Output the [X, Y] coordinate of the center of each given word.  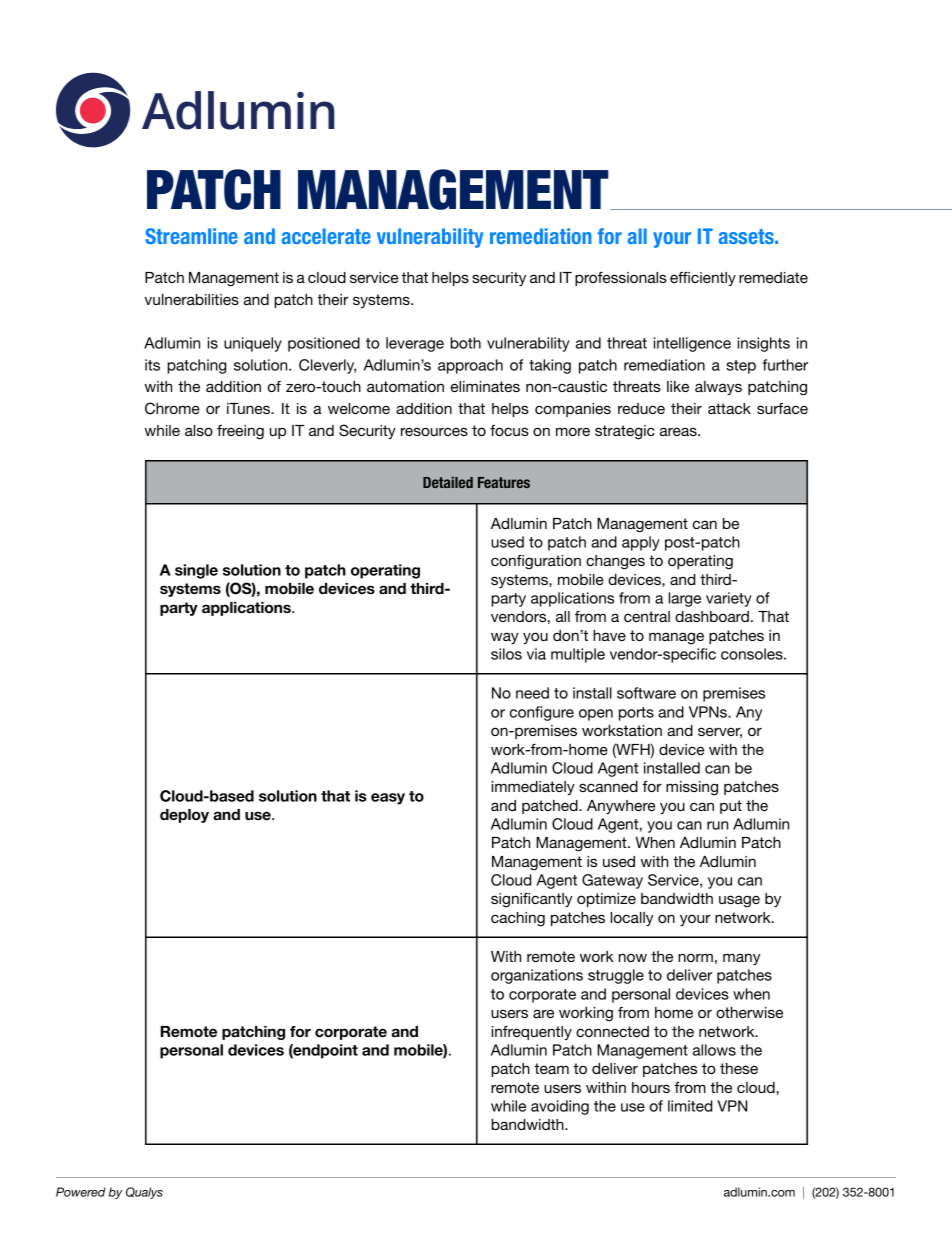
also [199, 430]
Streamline [191, 236]
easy [388, 799]
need [532, 693]
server [720, 732]
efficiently [703, 278]
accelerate [326, 236]
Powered [81, 1192]
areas [679, 431]
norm [695, 957]
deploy [184, 816]
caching [518, 919]
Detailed [448, 482]
